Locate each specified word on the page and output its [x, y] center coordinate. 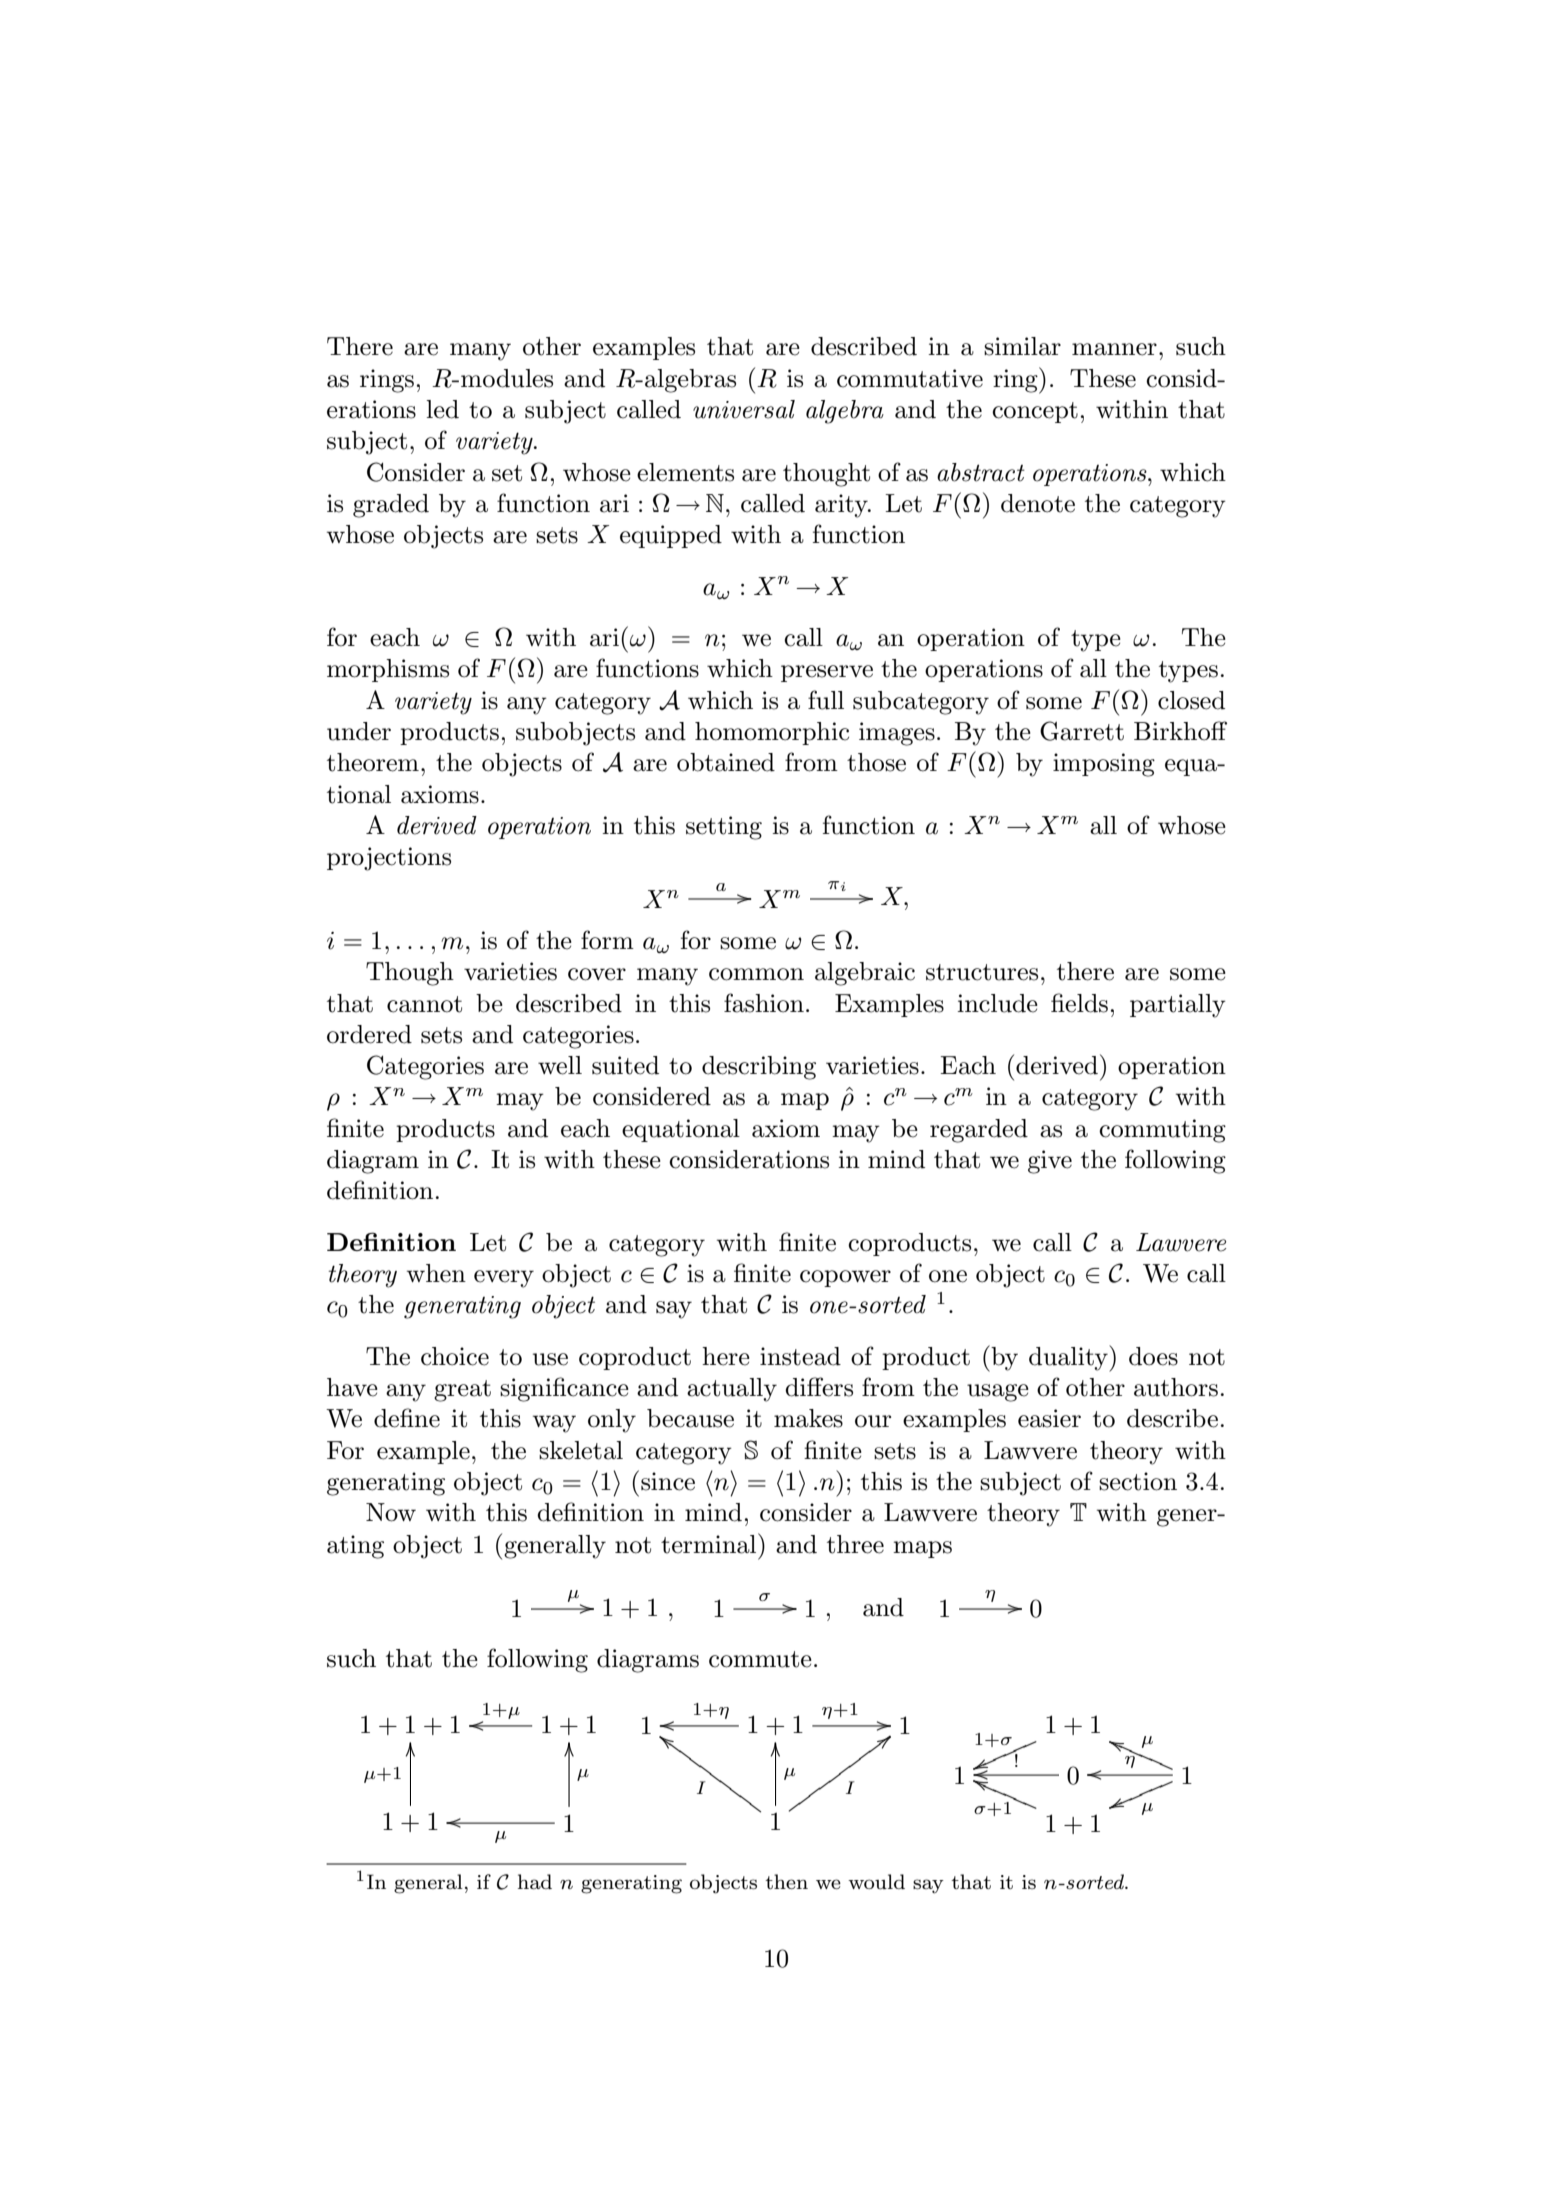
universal [744, 409]
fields [1079, 1003]
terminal [710, 1543]
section [1138, 1481]
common [756, 974]
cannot [424, 1004]
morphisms [388, 670]
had [535, 1881]
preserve [827, 673]
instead [800, 1356]
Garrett [1082, 731]
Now [391, 1512]
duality [1069, 1358]
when [436, 1273]
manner [1114, 349]
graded [391, 506]
